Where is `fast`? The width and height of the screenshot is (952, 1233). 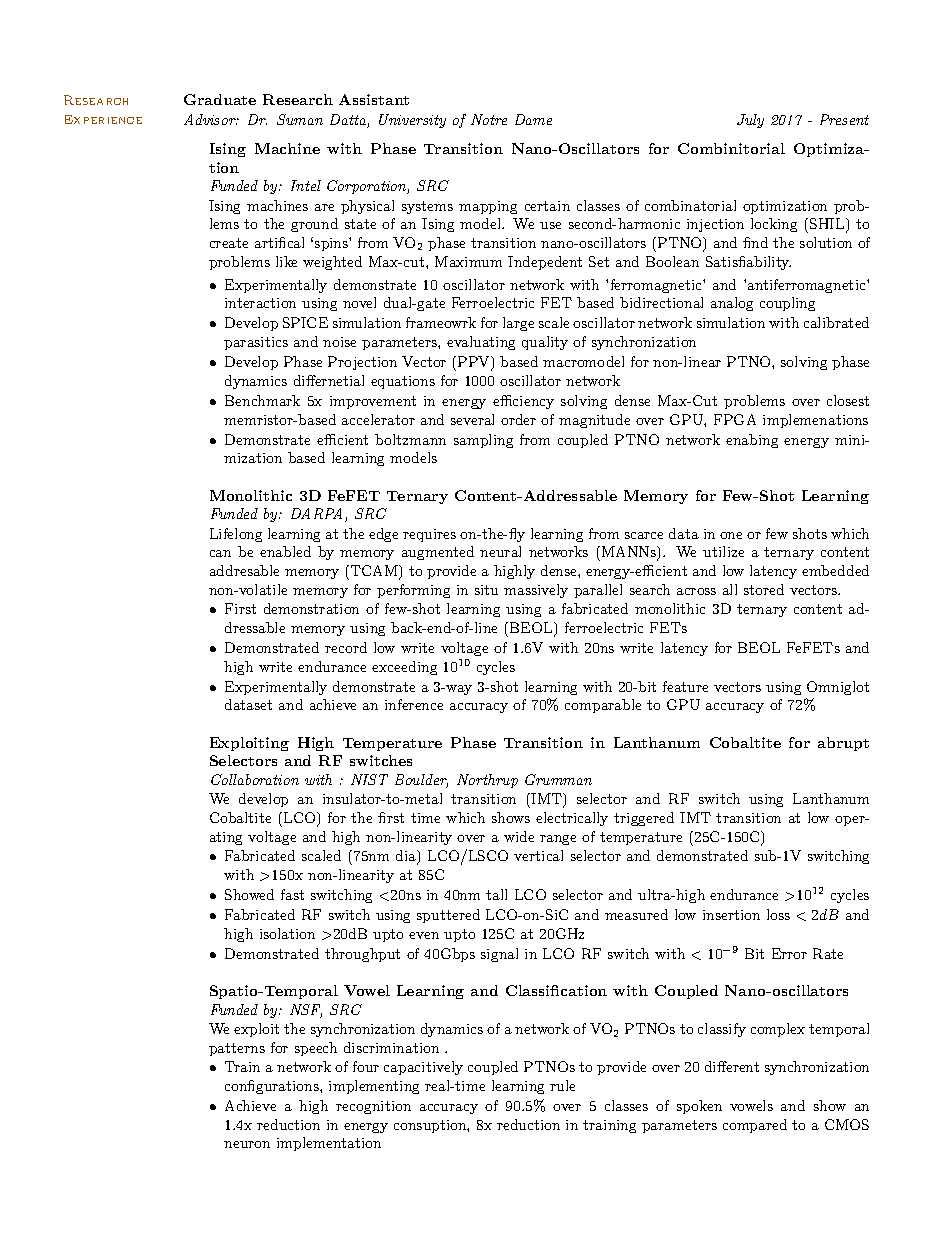
fast is located at coordinates (292, 894).
